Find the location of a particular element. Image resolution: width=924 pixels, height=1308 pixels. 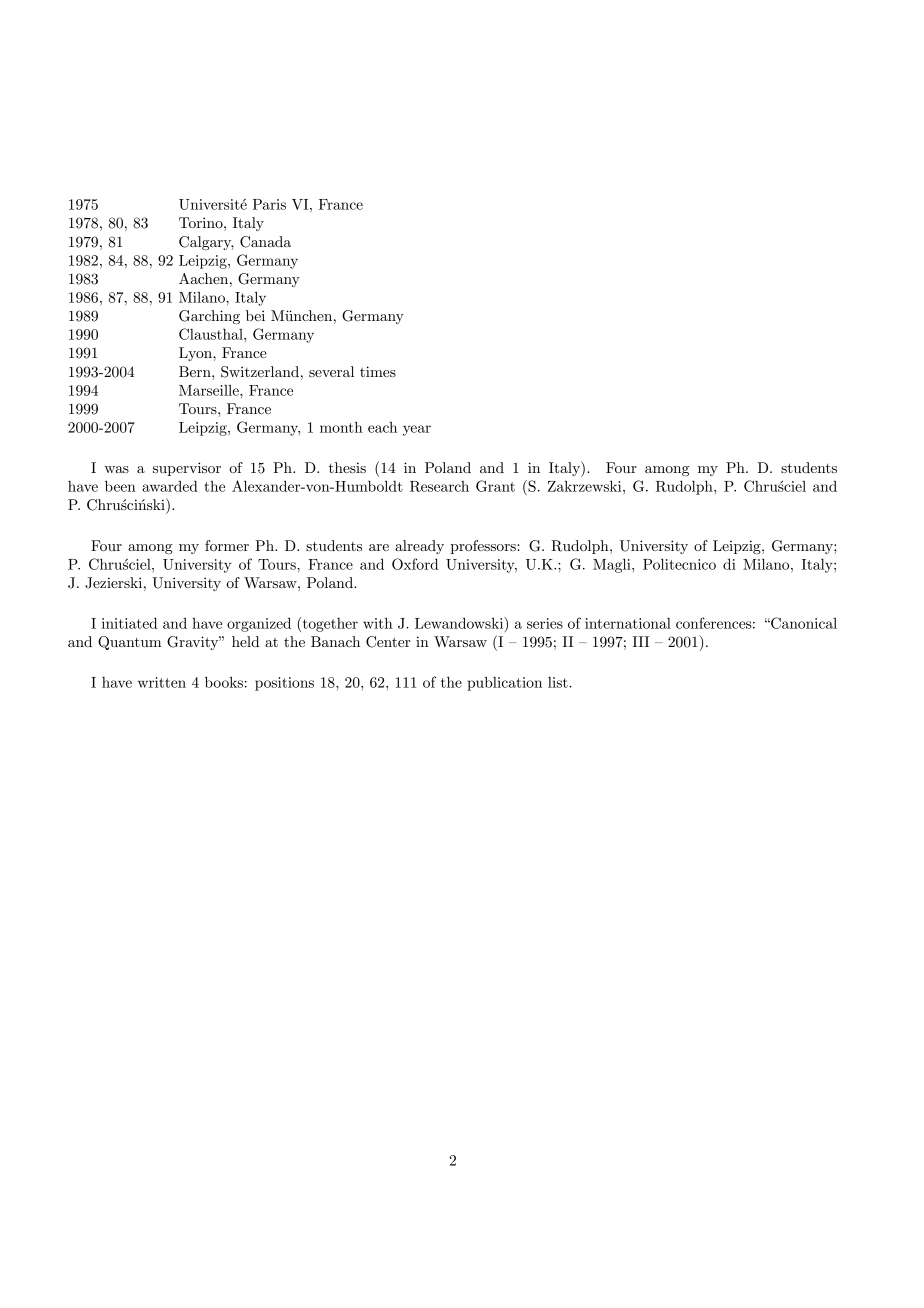

Grant is located at coordinates (495, 486).
